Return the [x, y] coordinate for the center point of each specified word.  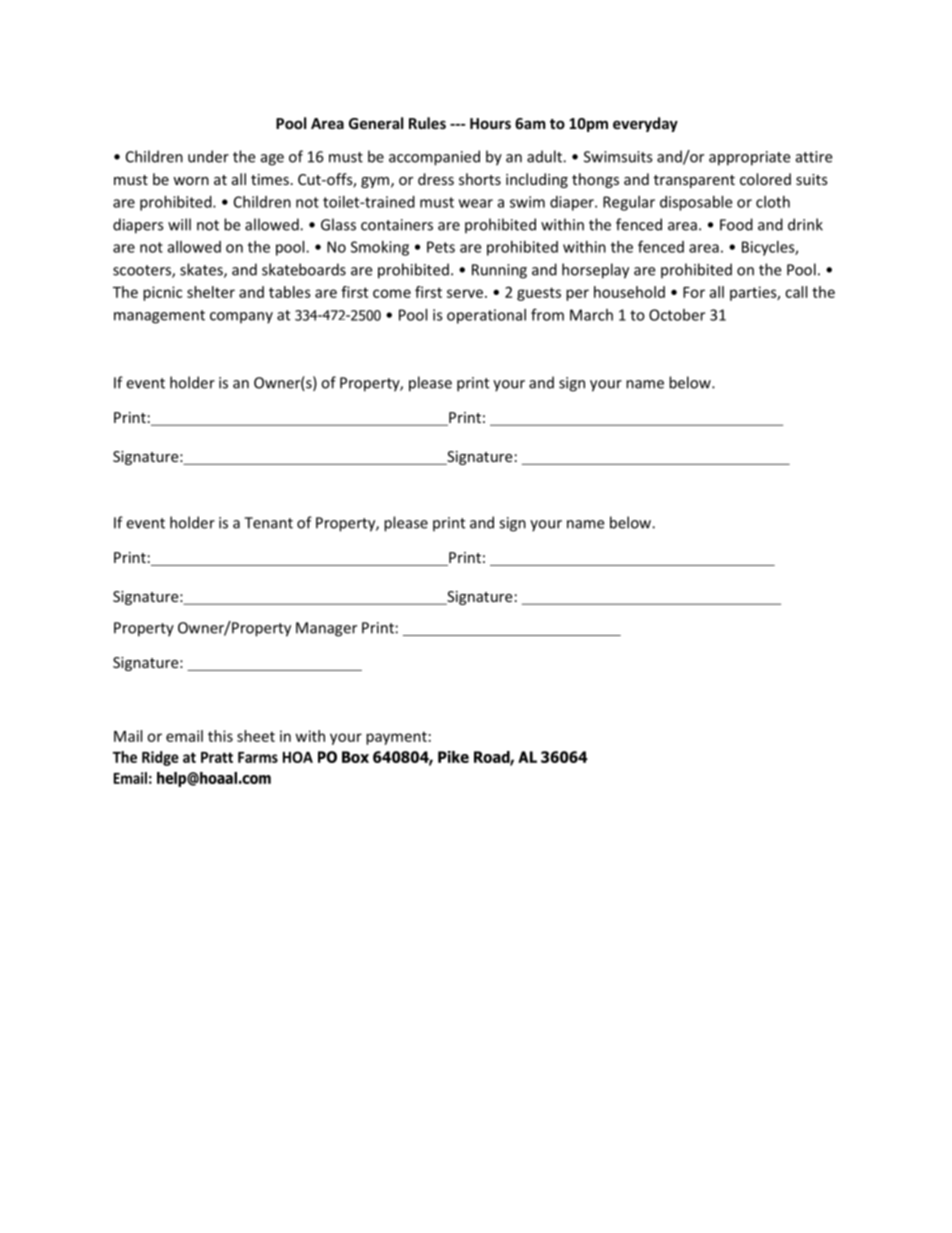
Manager [326, 629]
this [220, 736]
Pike [453, 757]
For [694, 292]
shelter [211, 292]
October [677, 315]
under [208, 156]
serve [465, 293]
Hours [490, 123]
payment [396, 738]
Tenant [268, 523]
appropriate [749, 158]
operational [486, 316]
